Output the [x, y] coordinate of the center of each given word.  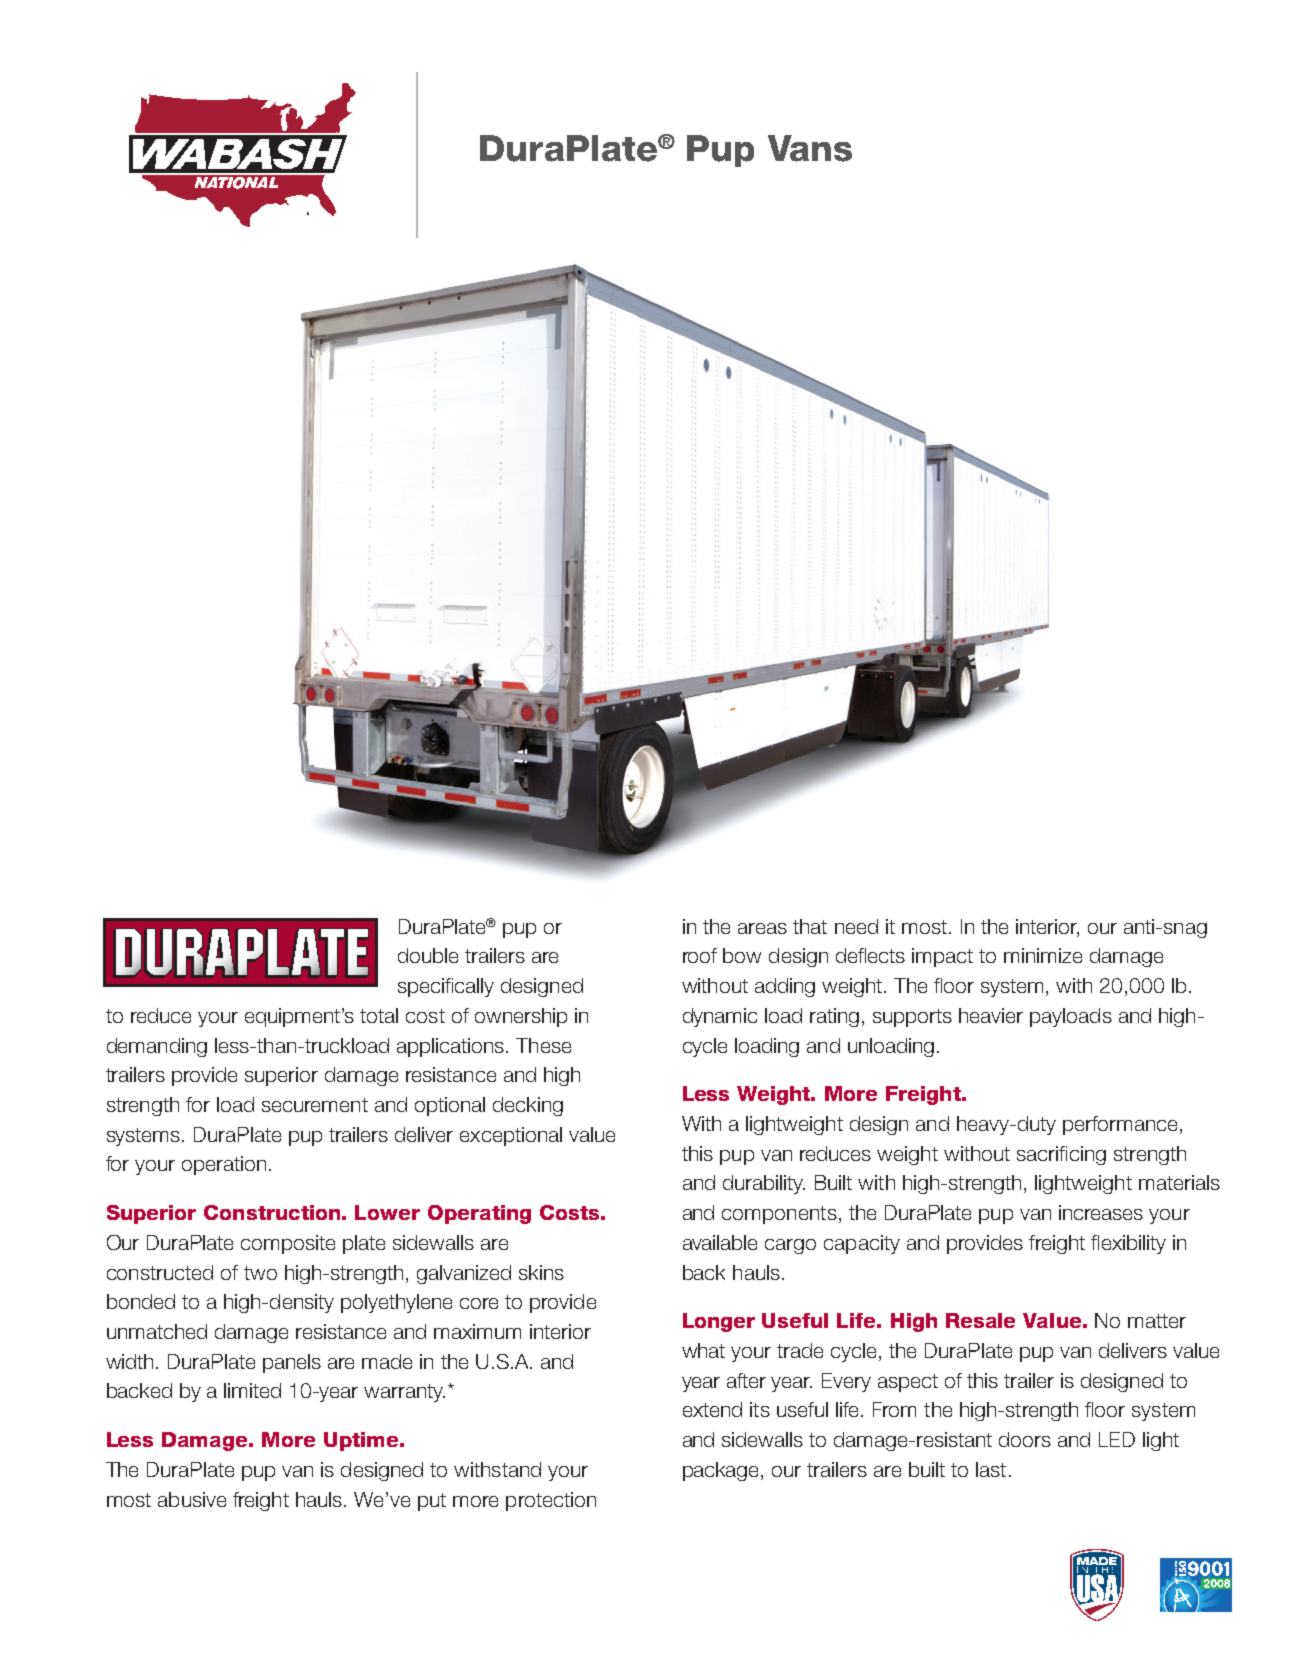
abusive [192, 1499]
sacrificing [1061, 1155]
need [856, 926]
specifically [446, 987]
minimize [1043, 955]
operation [224, 1165]
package [722, 1471]
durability [764, 1184]
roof [700, 955]
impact [942, 957]
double [428, 955]
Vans [810, 148]
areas [762, 928]
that [810, 926]
